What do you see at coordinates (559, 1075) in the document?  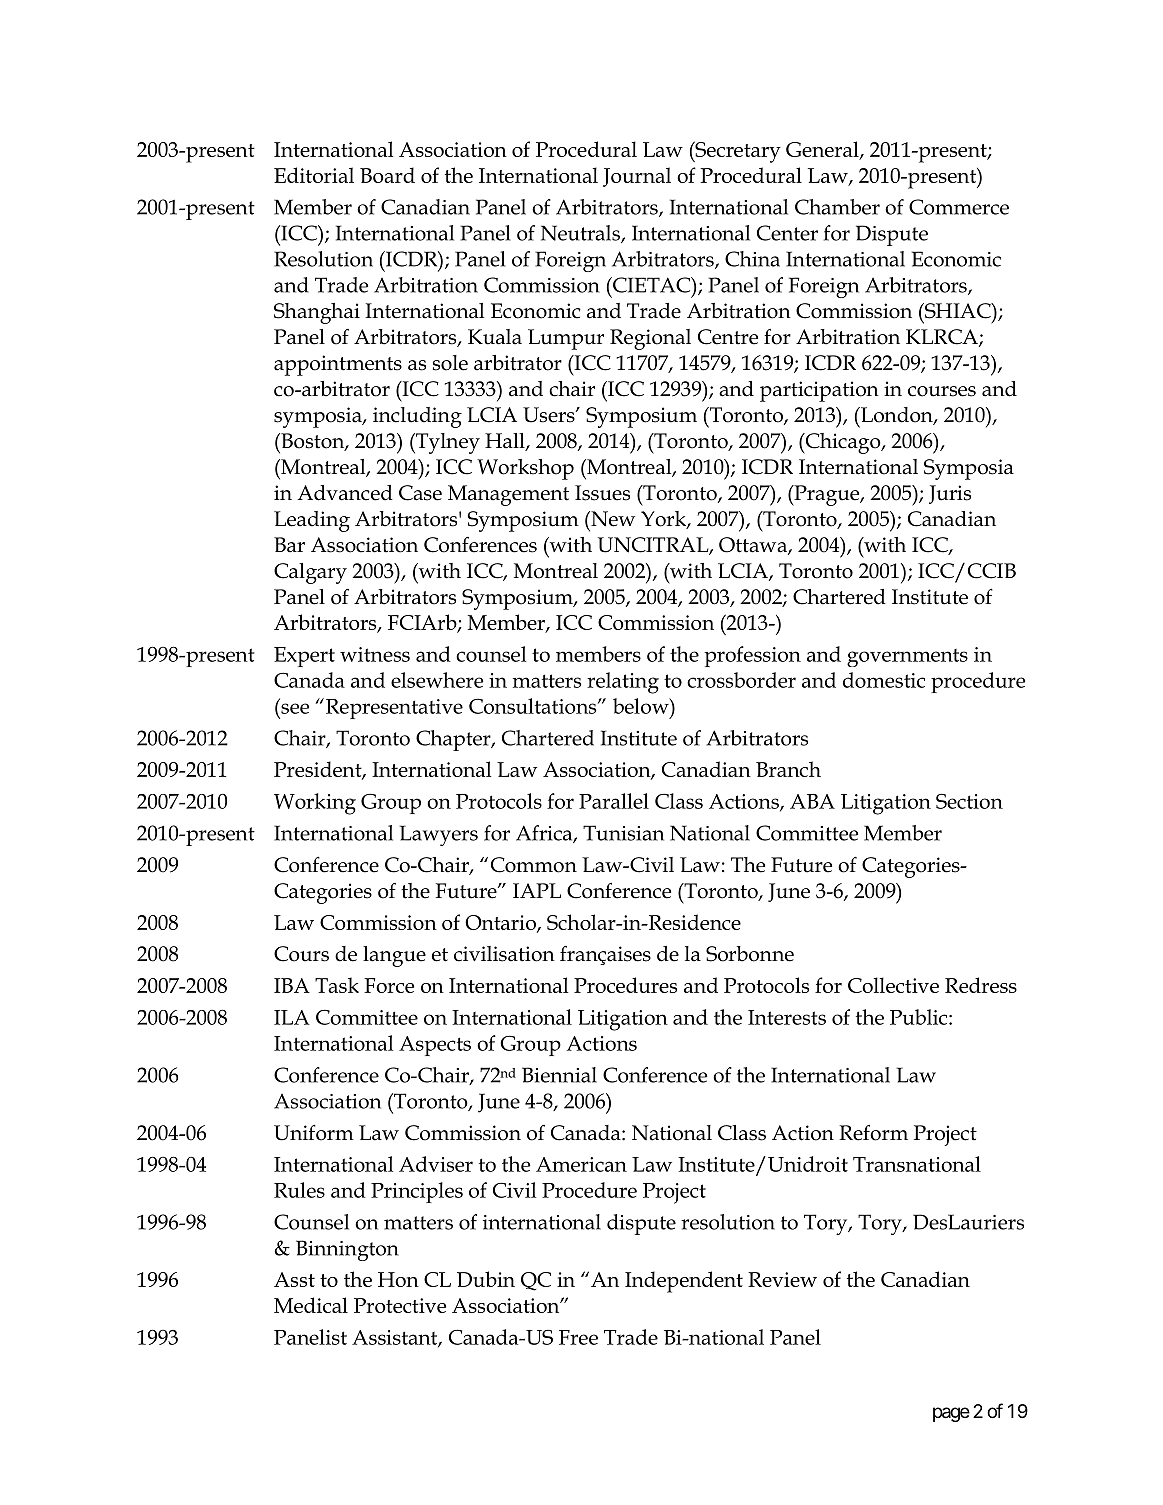 I see `Biennial` at bounding box center [559, 1075].
